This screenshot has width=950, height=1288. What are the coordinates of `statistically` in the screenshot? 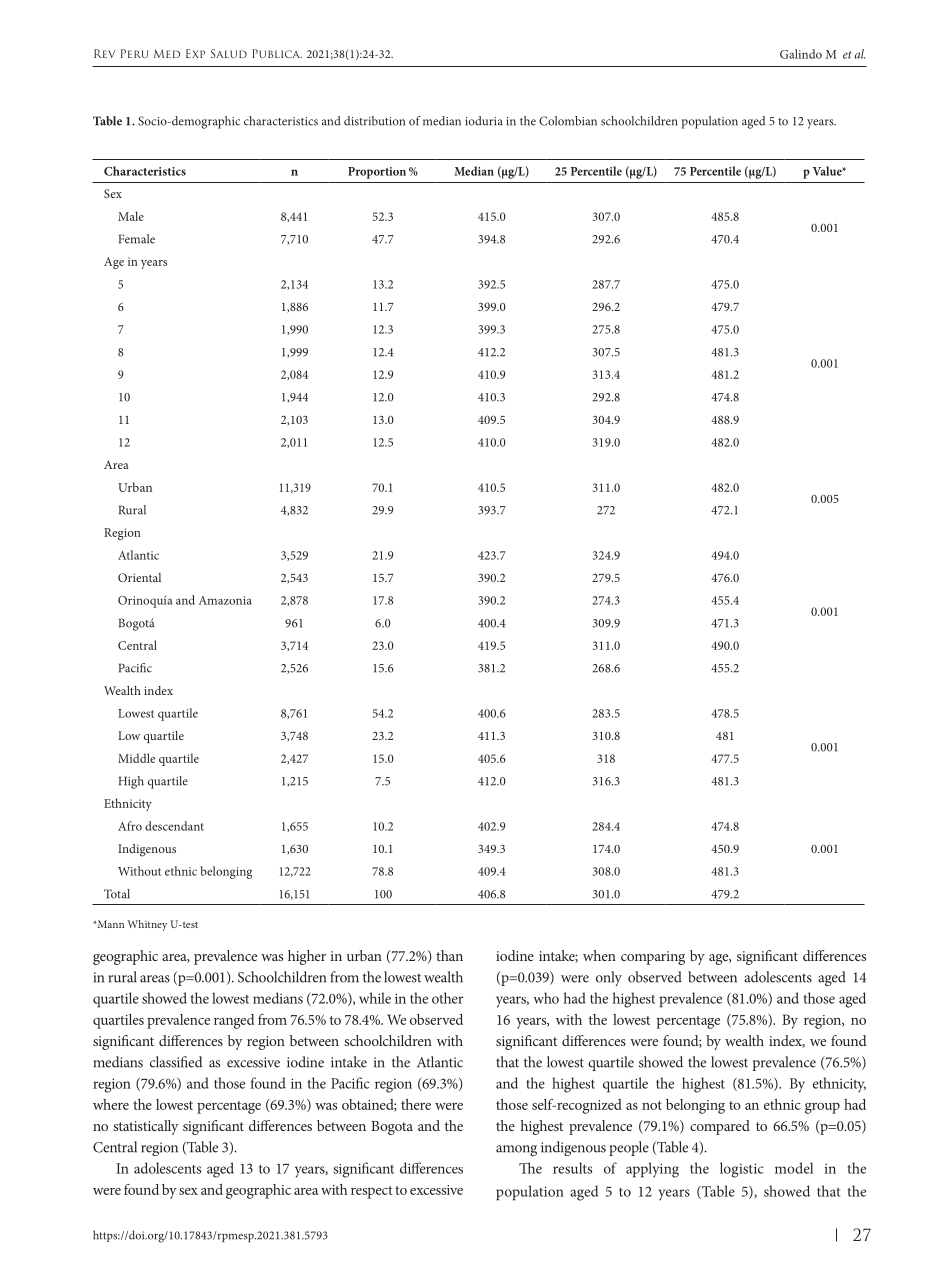 It's located at (145, 1127).
